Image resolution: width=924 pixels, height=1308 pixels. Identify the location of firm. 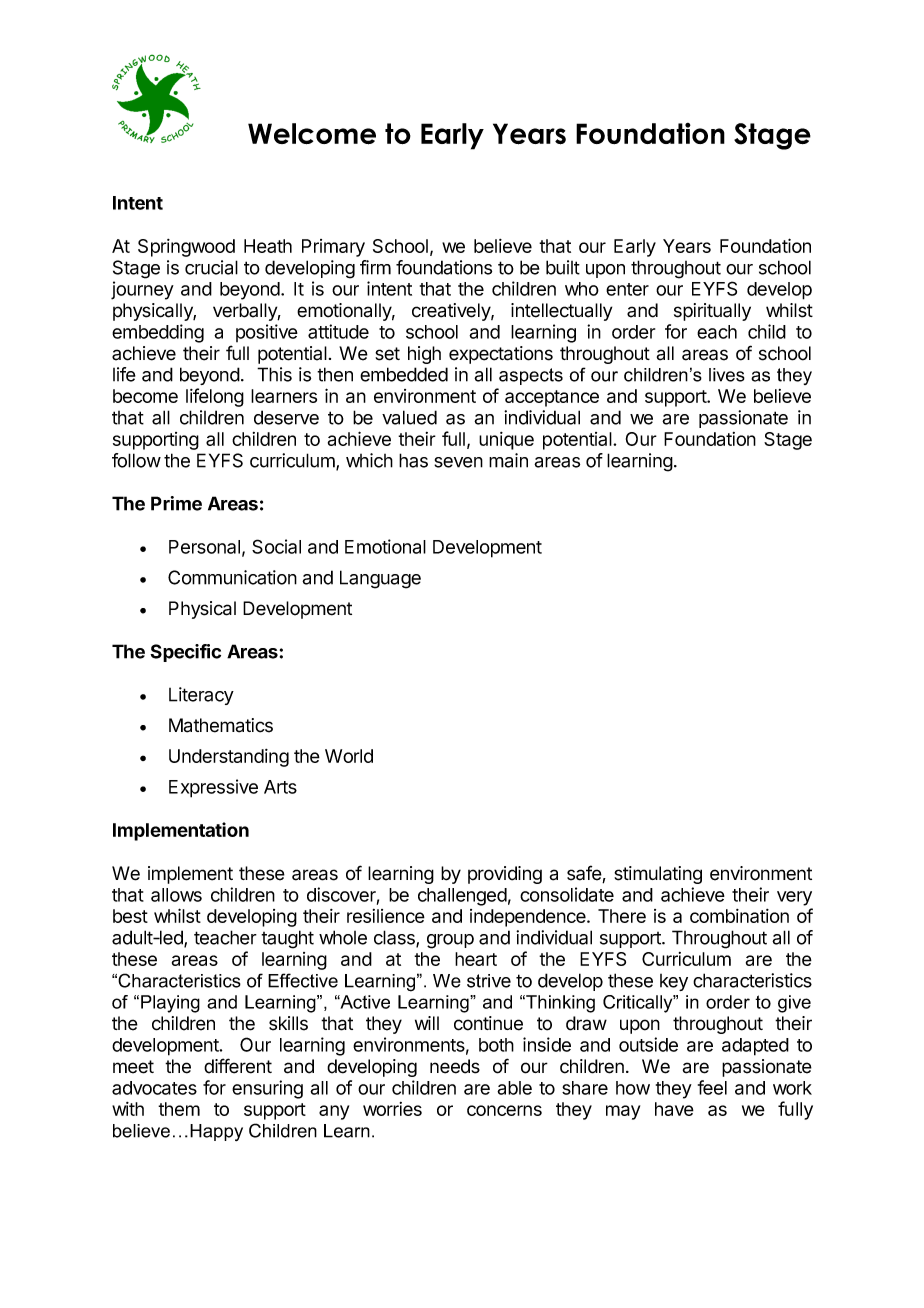
(375, 267).
